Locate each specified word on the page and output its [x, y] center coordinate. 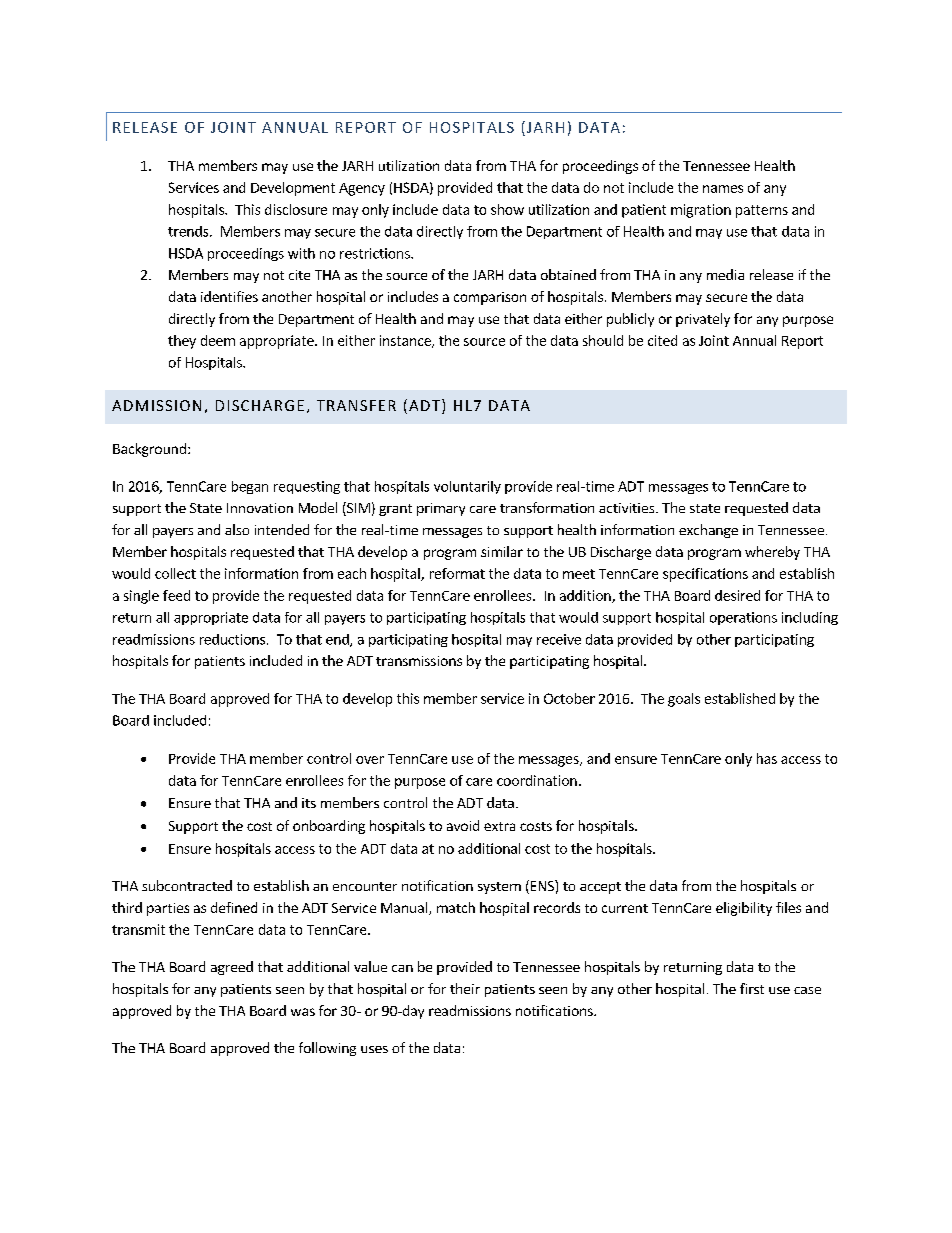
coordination [537, 780]
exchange [708, 531]
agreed [232, 968]
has [767, 758]
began [250, 487]
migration [701, 211]
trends [189, 231]
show [507, 209]
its [309, 803]
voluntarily [467, 487]
